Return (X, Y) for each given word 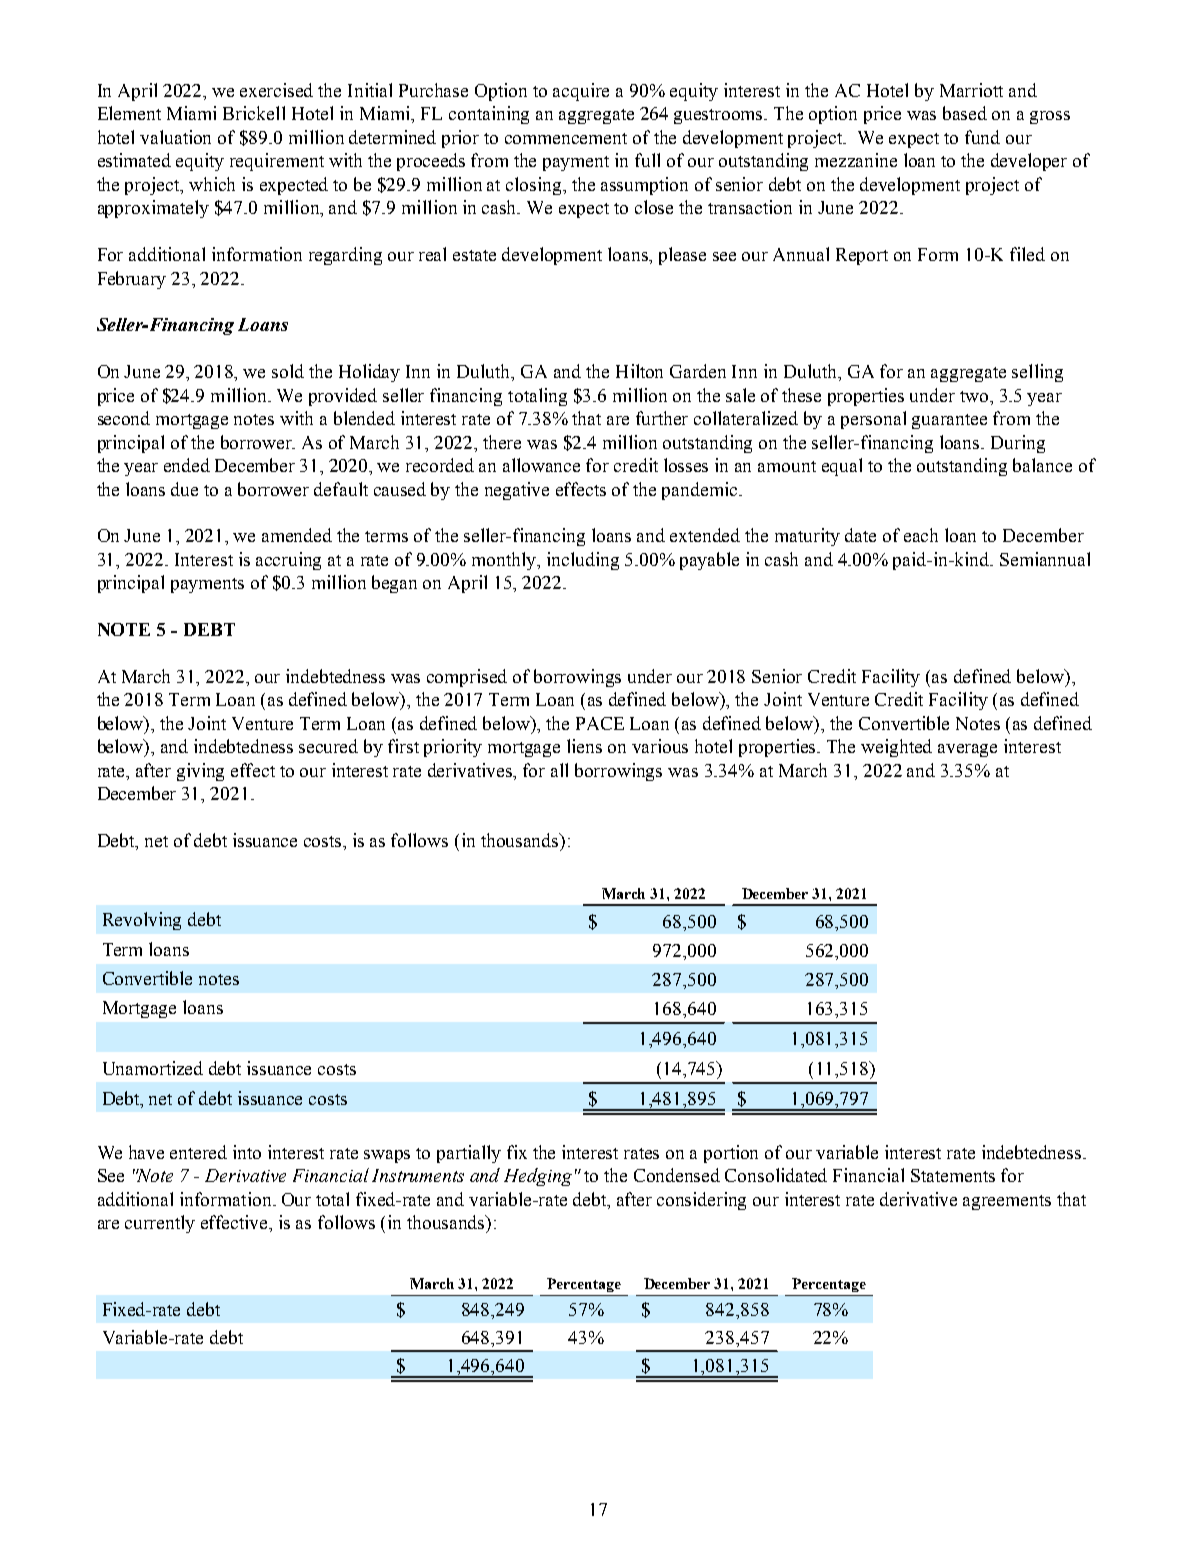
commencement (566, 138)
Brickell (254, 113)
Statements (953, 1175)
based (965, 113)
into (247, 1152)
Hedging (538, 1177)
